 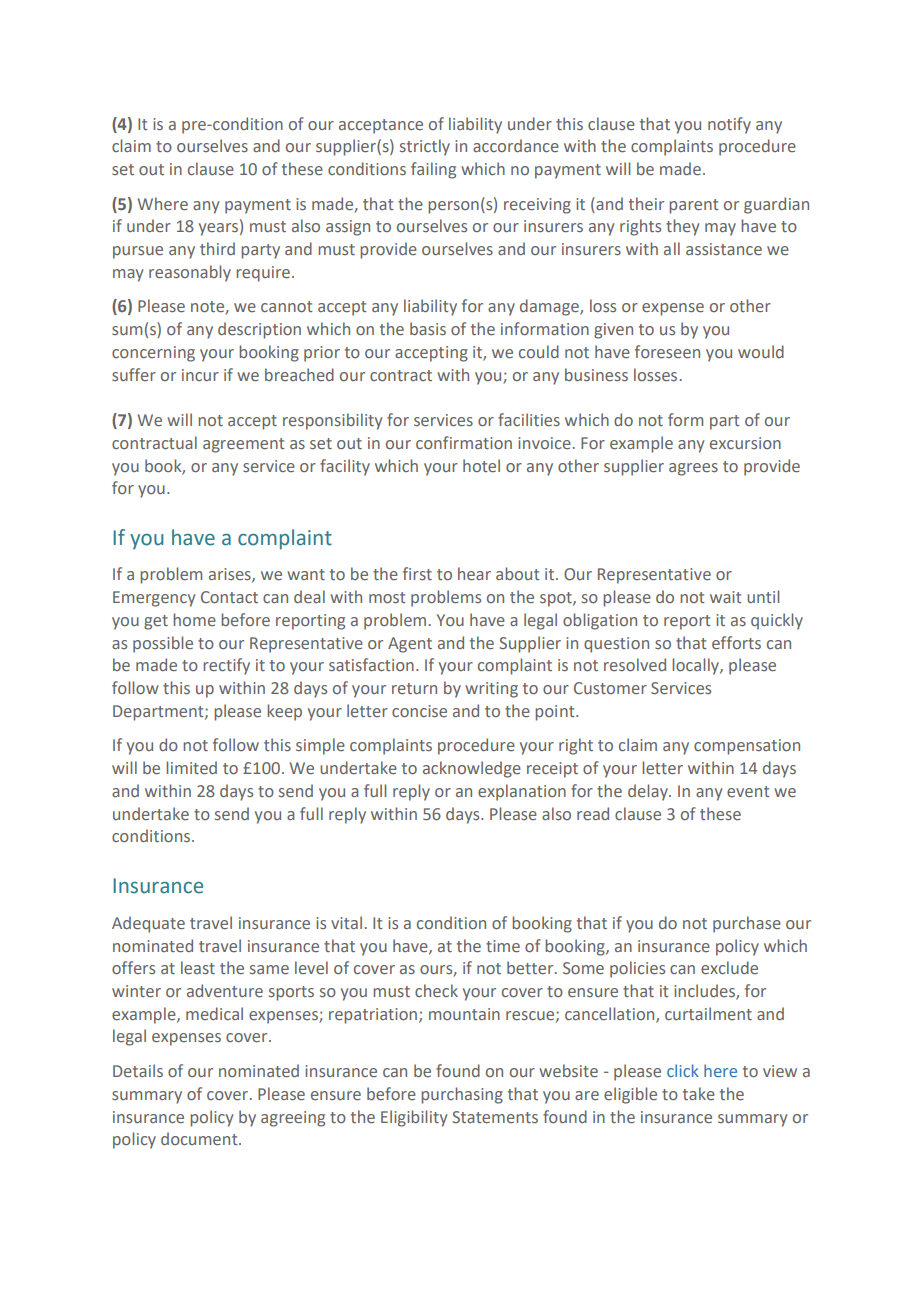 What do you see at coordinates (729, 125) in the page?
I see `notify` at bounding box center [729, 125].
